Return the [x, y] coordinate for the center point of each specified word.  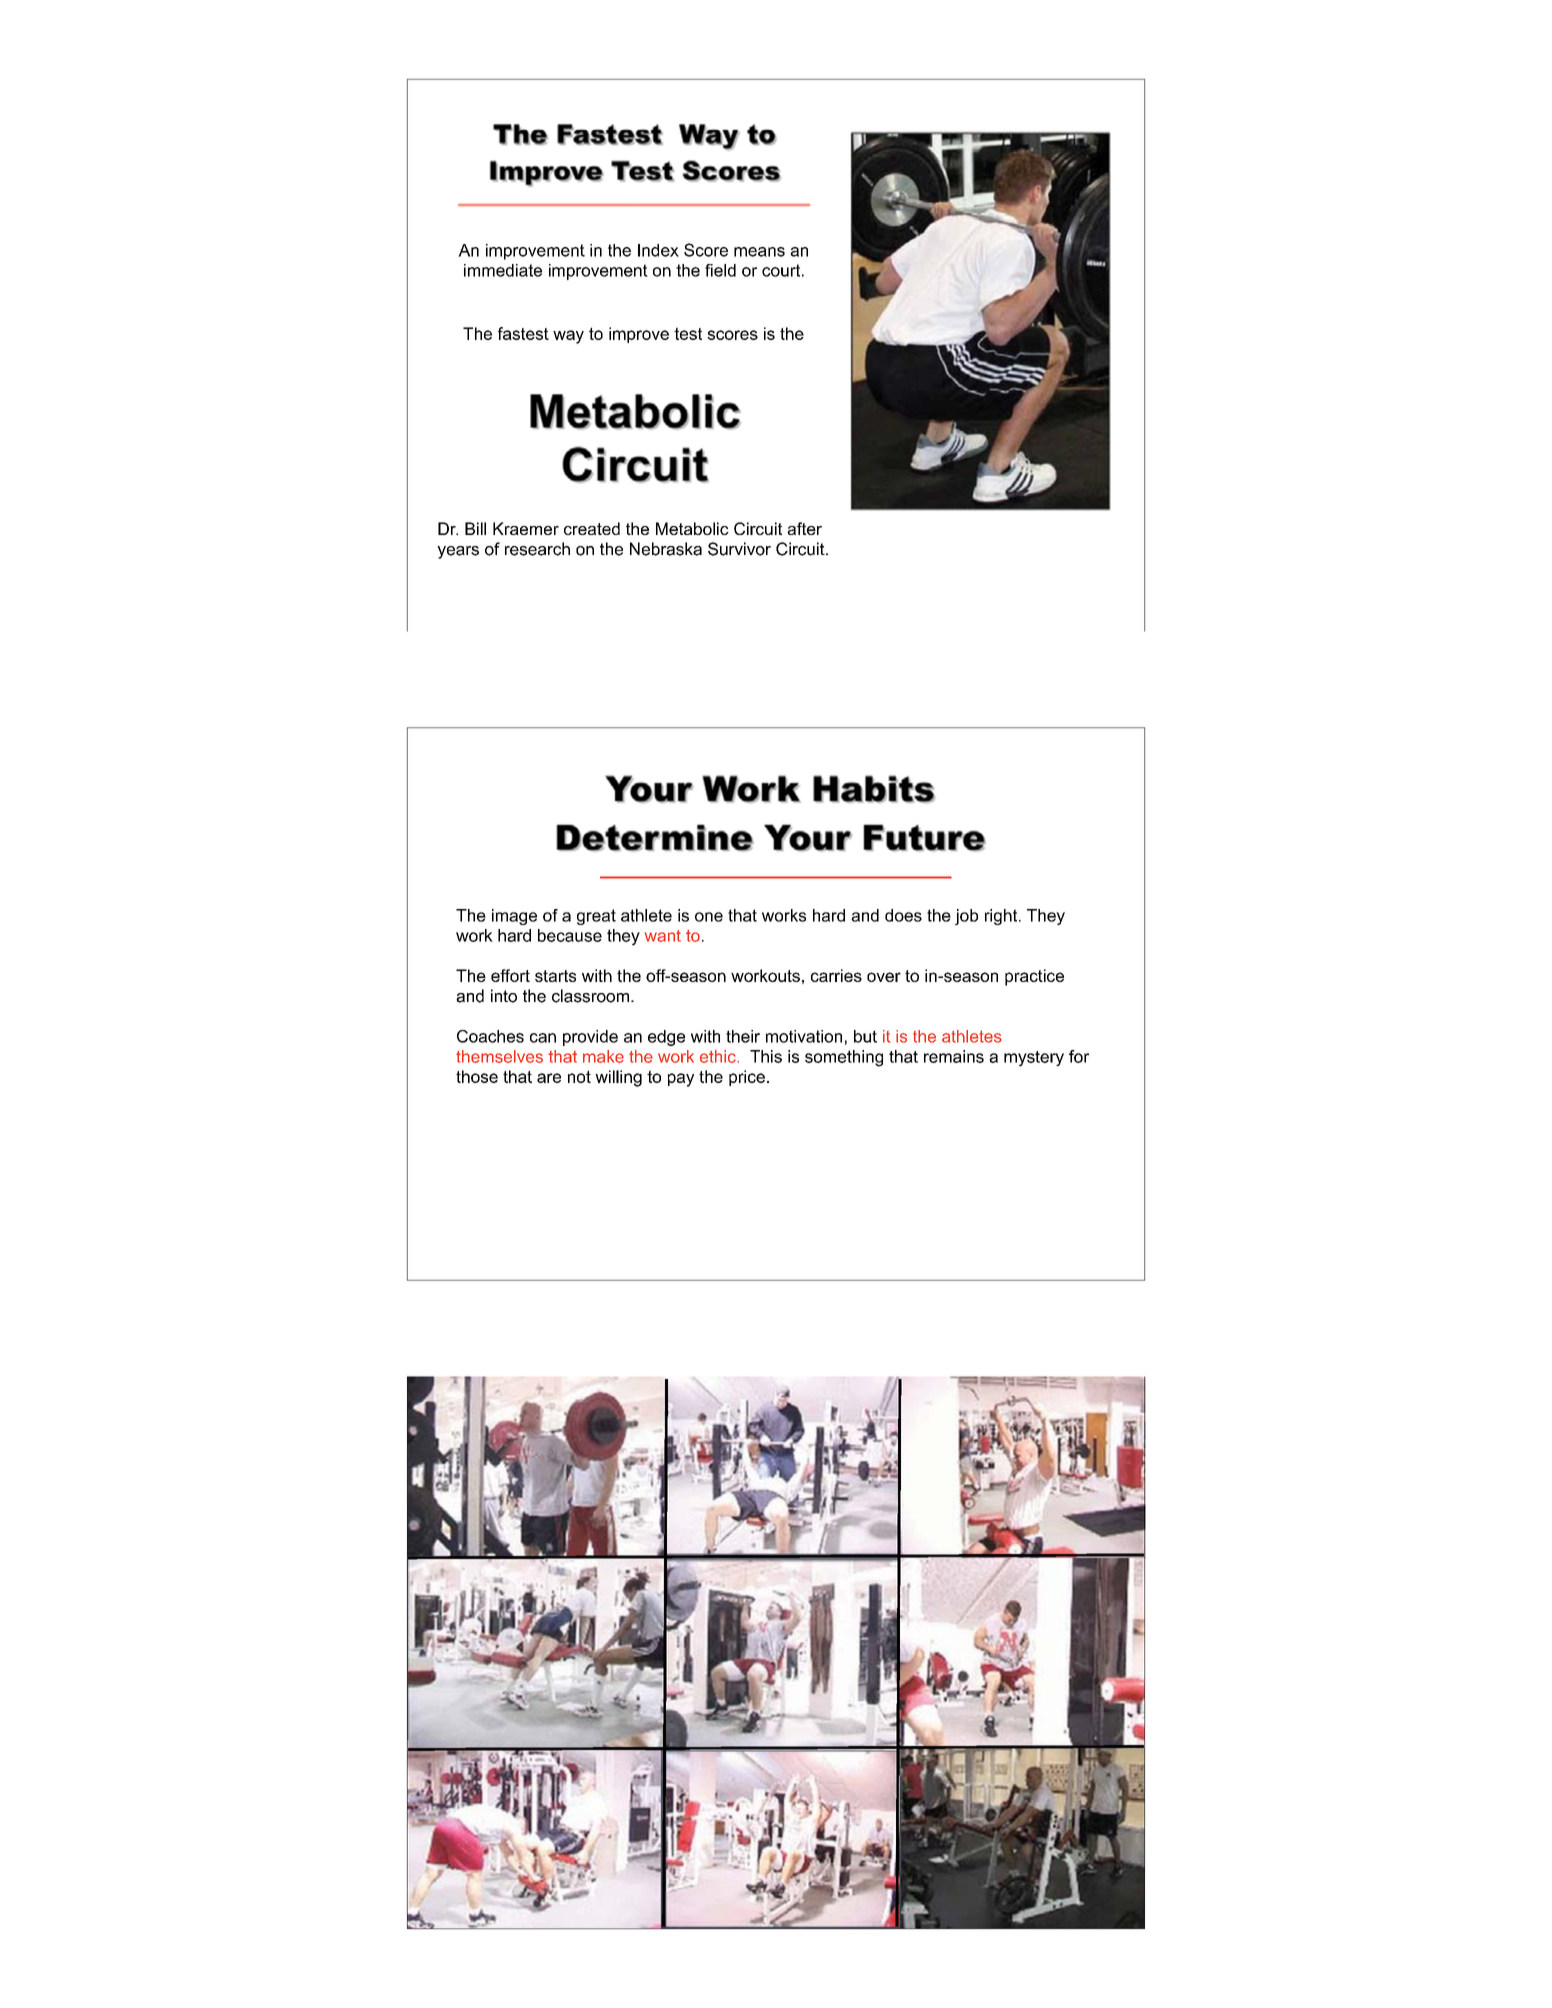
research [537, 549]
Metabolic [692, 528]
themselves [499, 1056]
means [759, 252]
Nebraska [666, 549]
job [966, 917]
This [766, 1056]
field [720, 270]
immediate [503, 270]
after [804, 528]
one [709, 917]
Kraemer [526, 528]
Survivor [739, 549]
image [514, 917]
